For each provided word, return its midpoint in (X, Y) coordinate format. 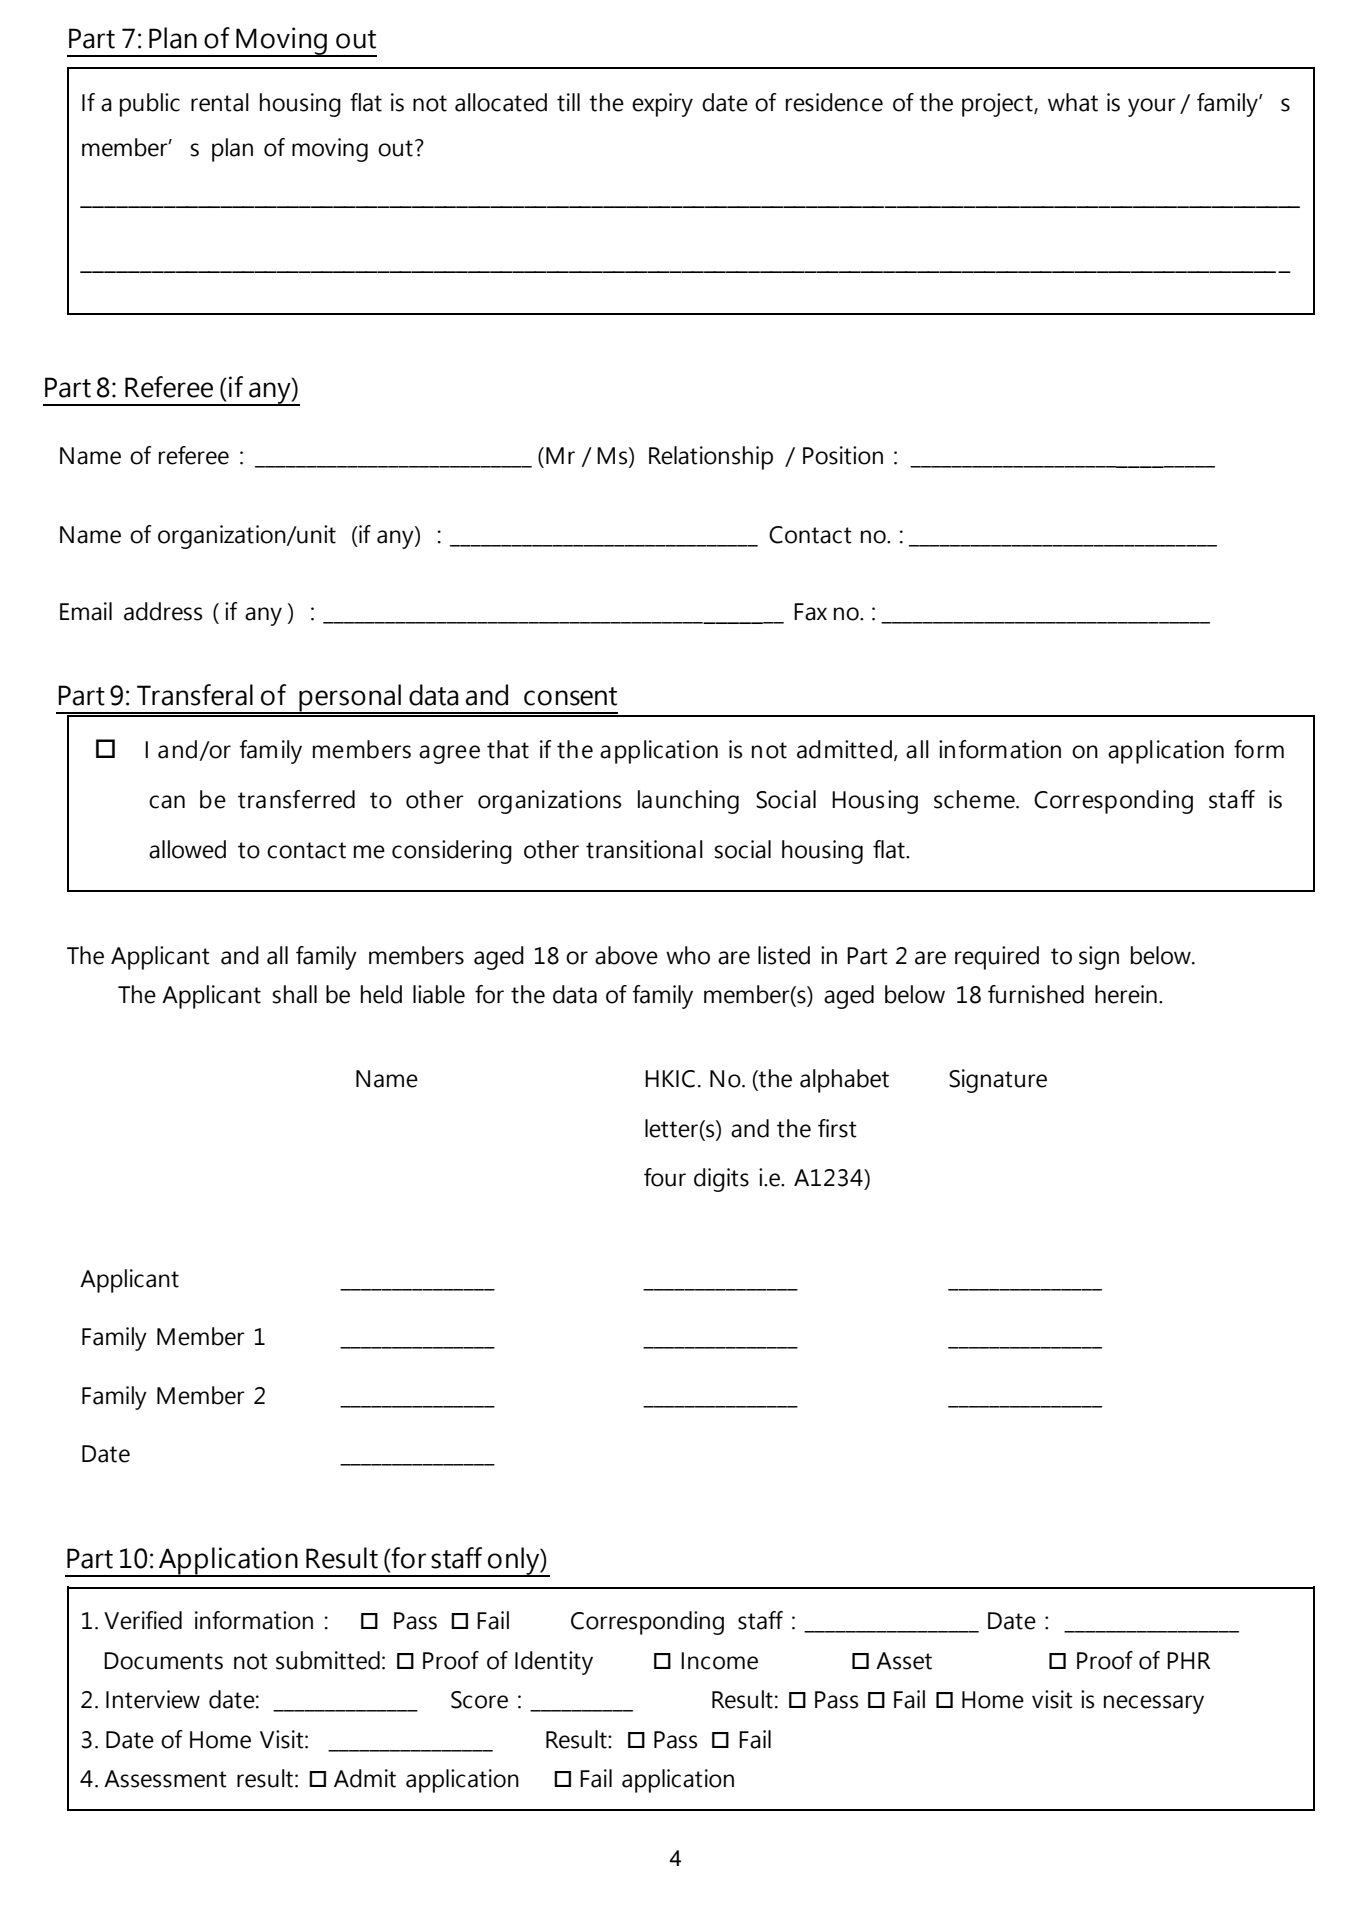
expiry (662, 105)
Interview (153, 1699)
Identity (554, 1663)
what (1073, 102)
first (837, 1128)
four (665, 1177)
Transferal (195, 695)
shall (294, 994)
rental (220, 102)
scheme (975, 799)
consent (570, 696)
